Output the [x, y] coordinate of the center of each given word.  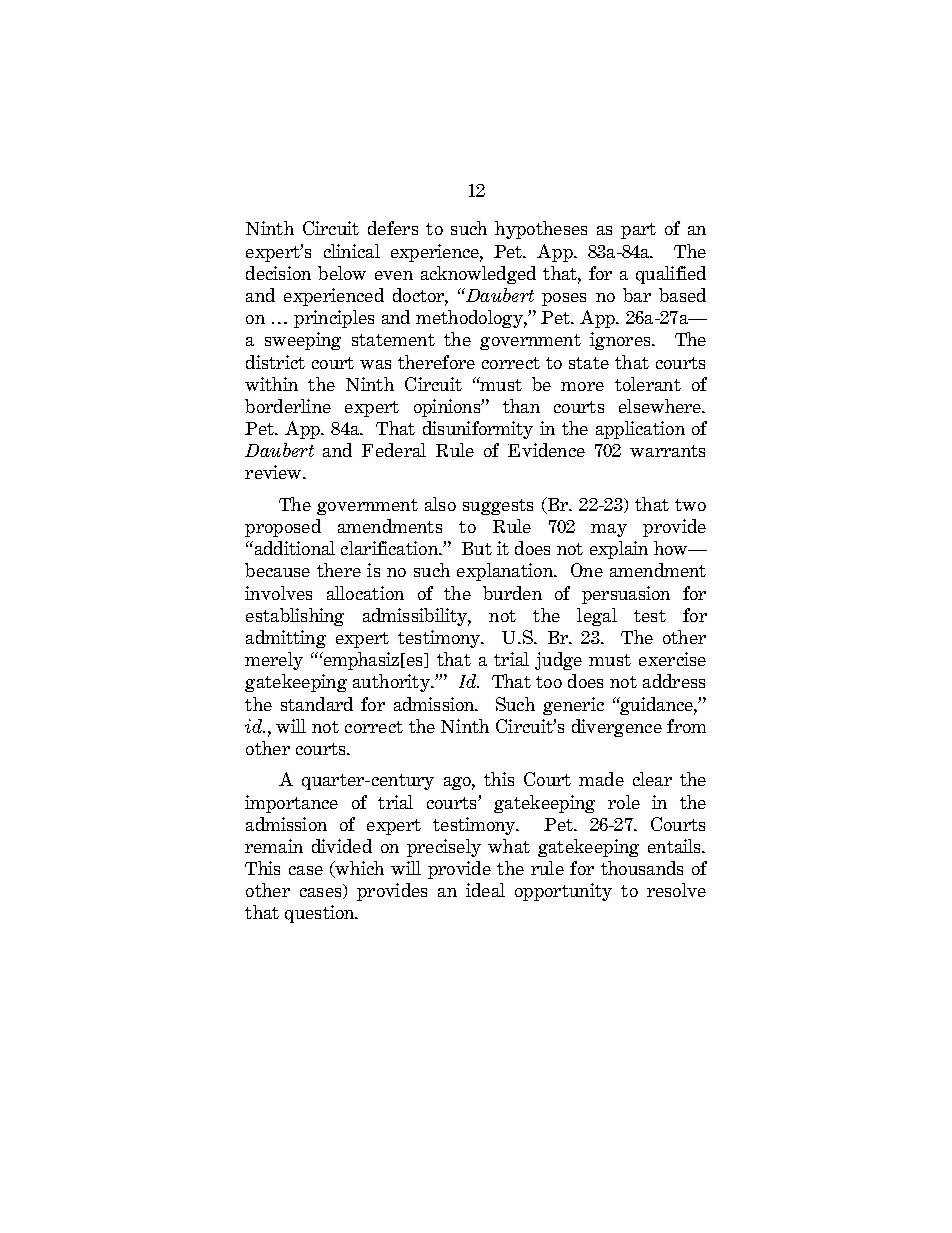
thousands [642, 868]
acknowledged [478, 275]
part [638, 231]
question [321, 914]
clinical [352, 251]
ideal [485, 890]
